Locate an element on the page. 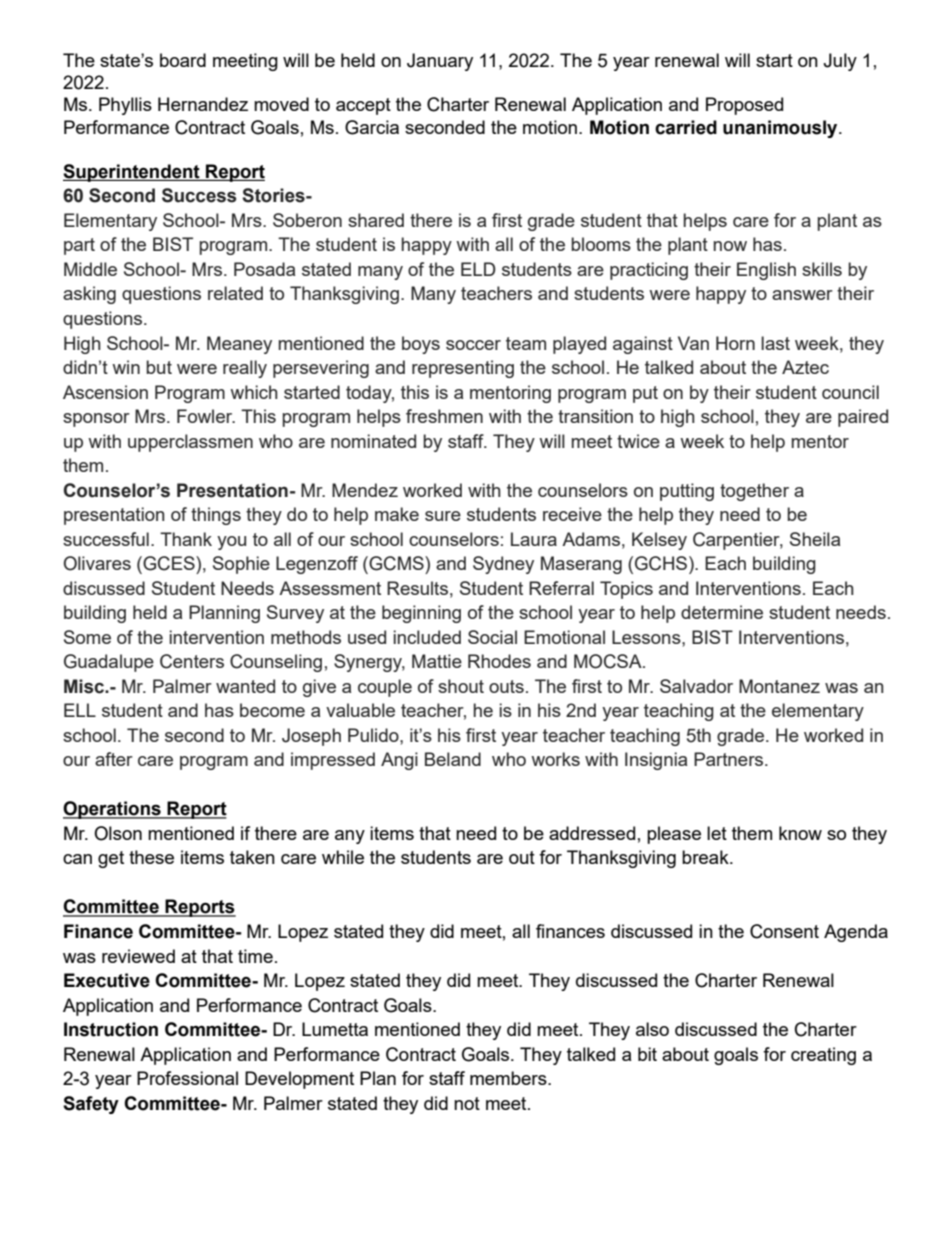  Professional is located at coordinates (187, 1078).
